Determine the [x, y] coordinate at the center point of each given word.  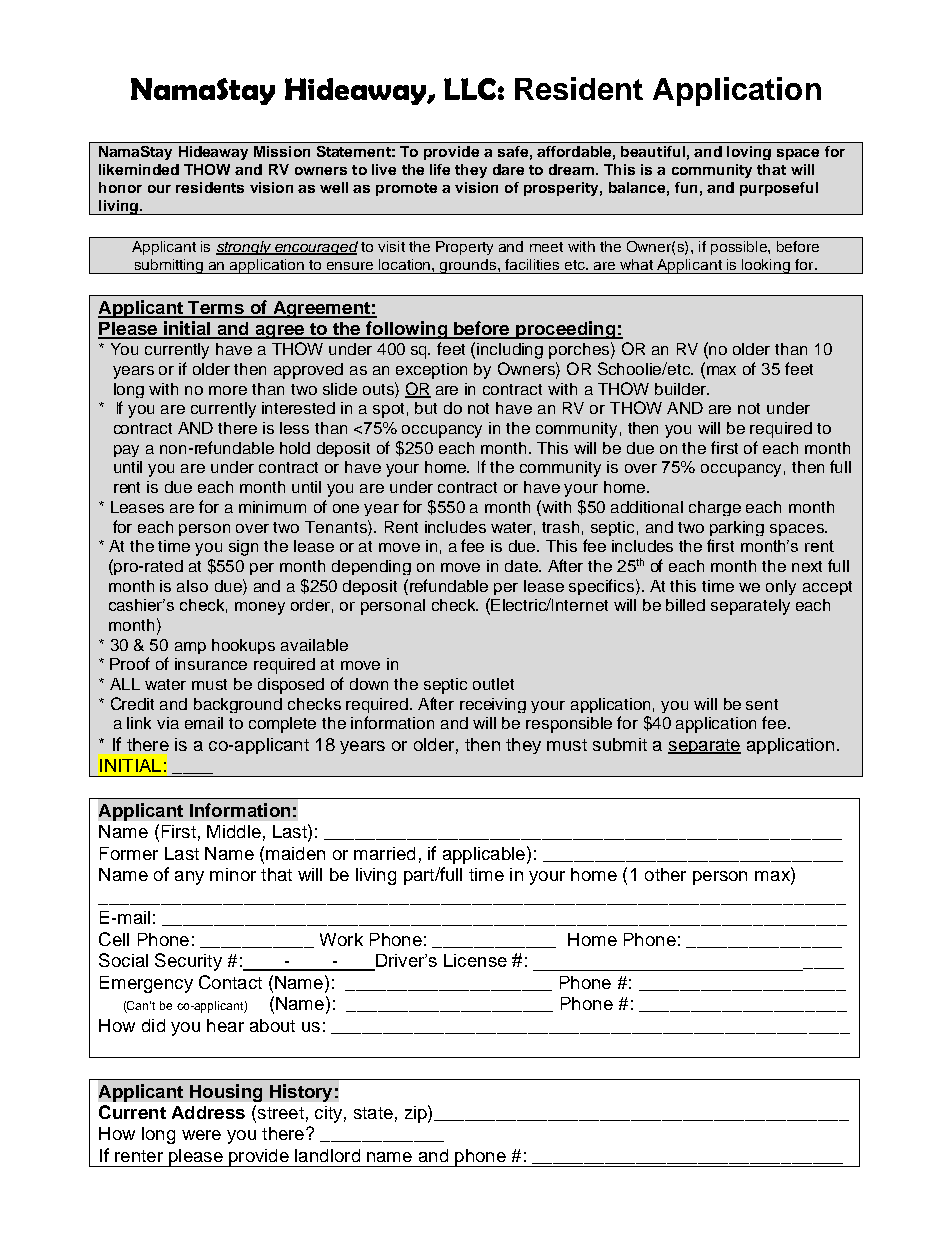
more [228, 390]
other [665, 874]
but [426, 408]
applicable [484, 855]
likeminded [139, 169]
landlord [327, 1155]
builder [681, 389]
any [189, 878]
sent [762, 704]
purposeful [779, 189]
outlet [493, 684]
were [201, 1135]
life [440, 169]
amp [190, 648]
